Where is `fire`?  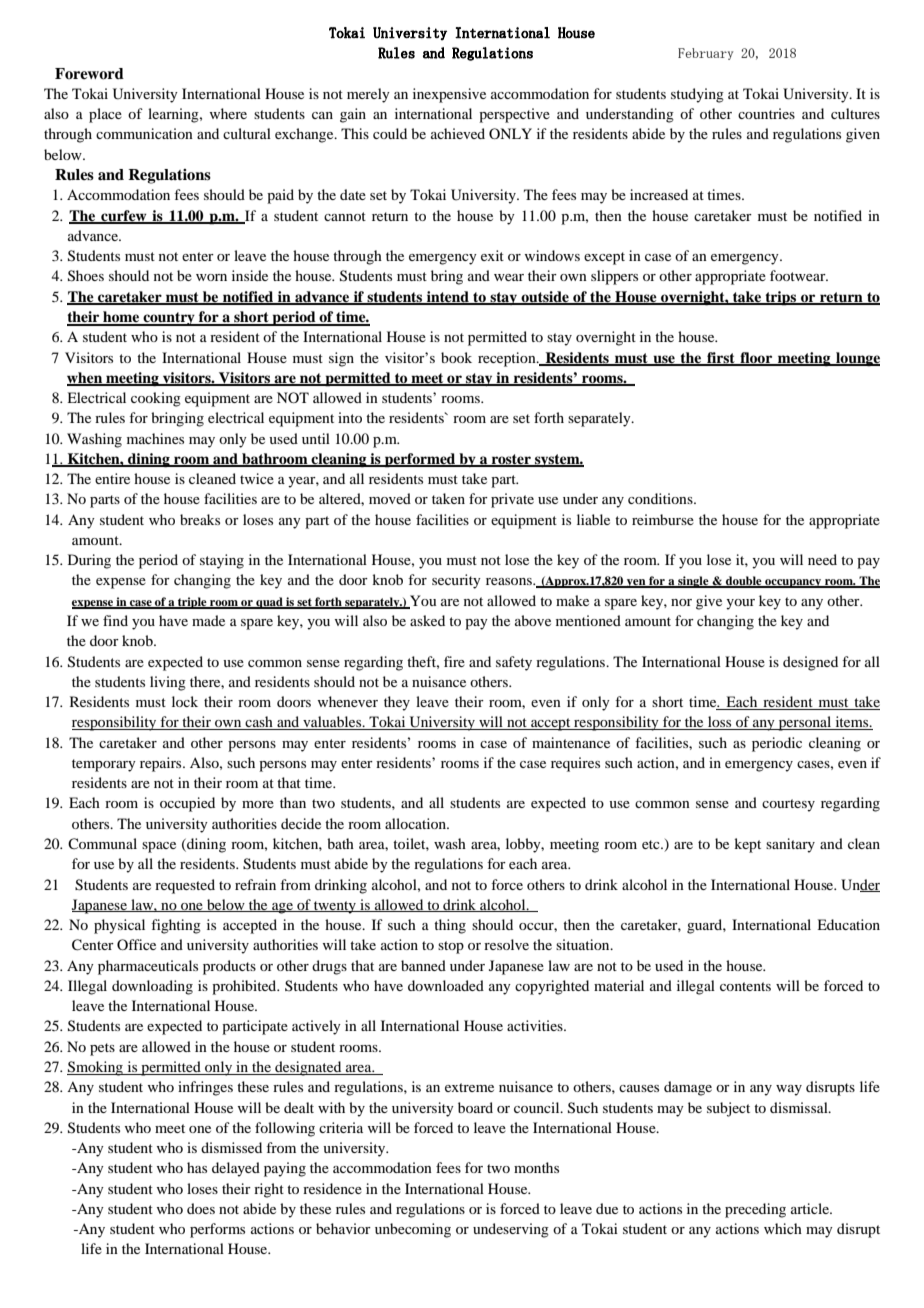
fire is located at coordinates (454, 661).
